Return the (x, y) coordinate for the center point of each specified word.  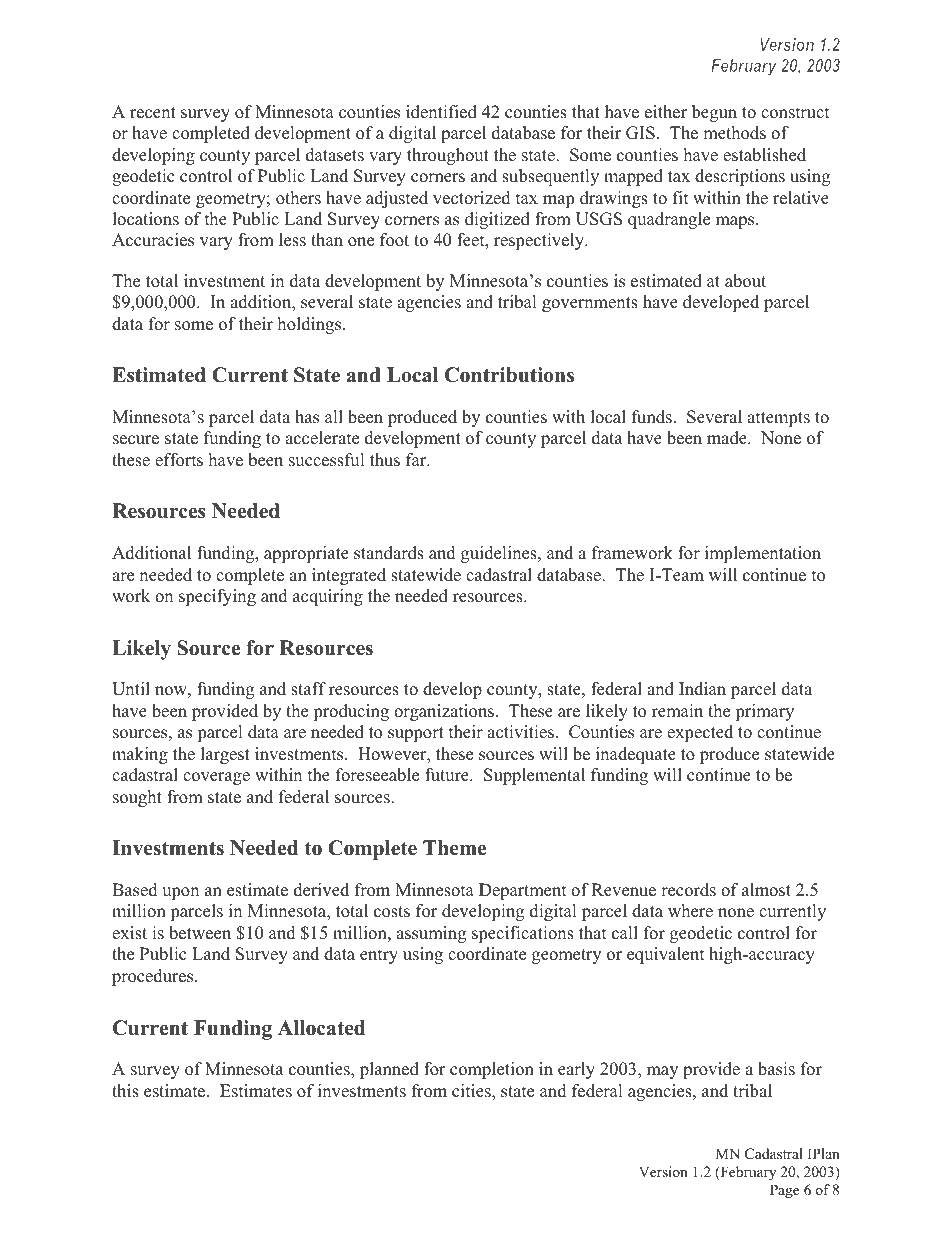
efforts (179, 460)
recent (153, 113)
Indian (702, 689)
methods (734, 133)
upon (180, 893)
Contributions (509, 375)
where (690, 911)
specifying (217, 597)
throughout (448, 156)
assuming (431, 934)
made (728, 438)
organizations (444, 712)
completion (492, 1070)
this (125, 1091)
